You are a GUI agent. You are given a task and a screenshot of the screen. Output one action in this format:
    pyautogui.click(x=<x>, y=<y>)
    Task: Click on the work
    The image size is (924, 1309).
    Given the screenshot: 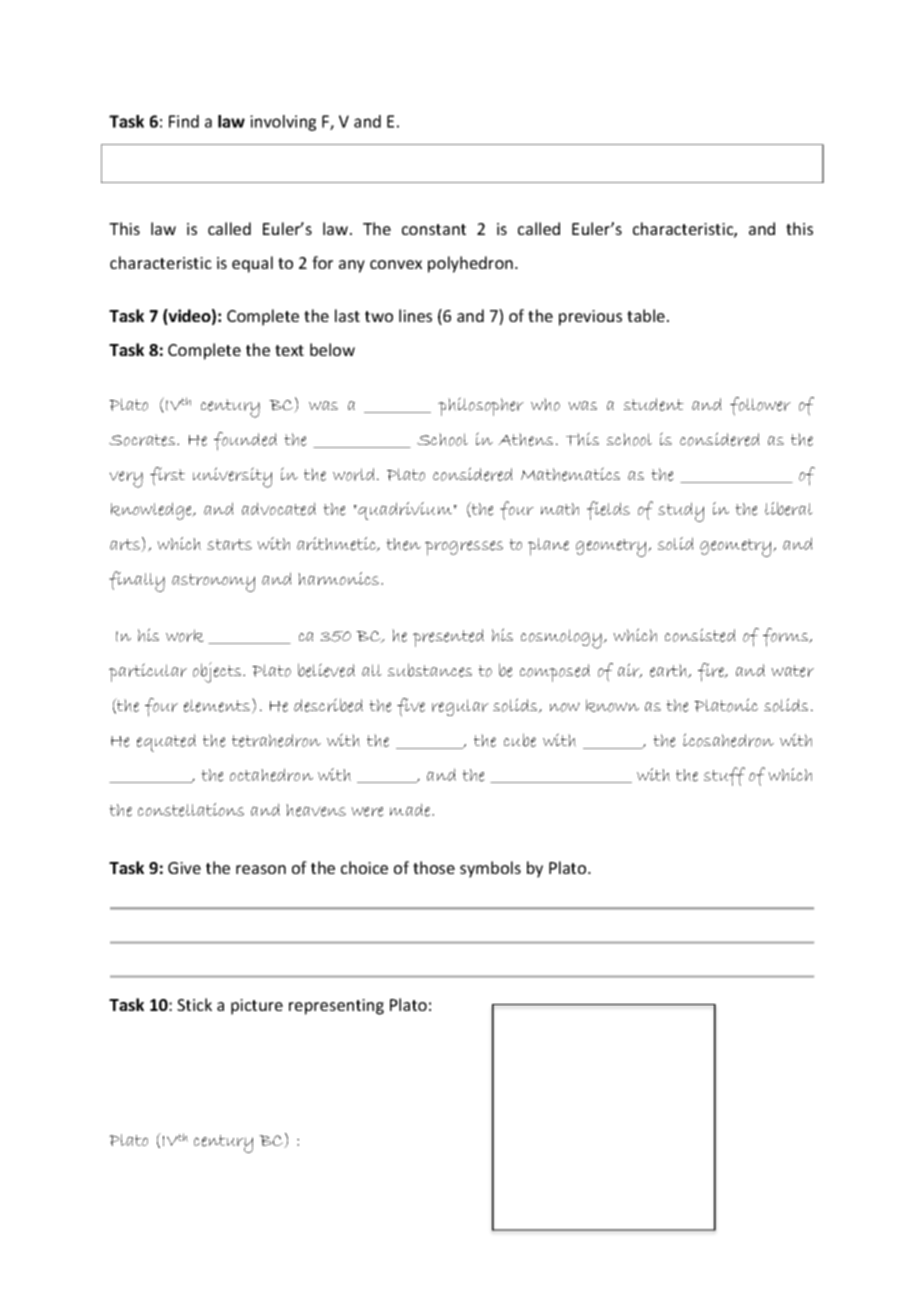 What is the action you would take?
    pyautogui.click(x=185, y=635)
